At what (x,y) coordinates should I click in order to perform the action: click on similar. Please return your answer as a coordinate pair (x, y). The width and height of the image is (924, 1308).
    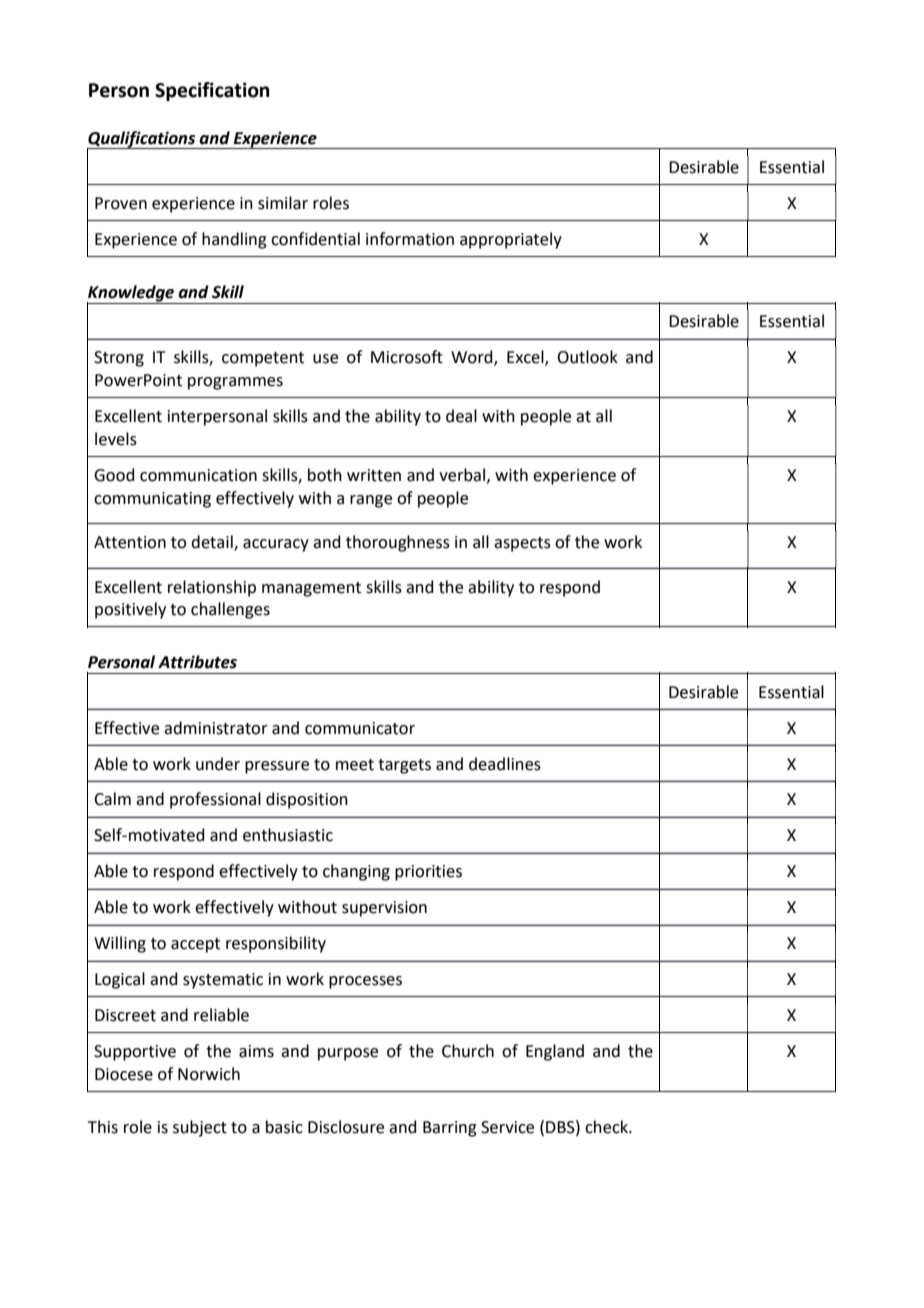
    Looking at the image, I should click on (283, 203).
